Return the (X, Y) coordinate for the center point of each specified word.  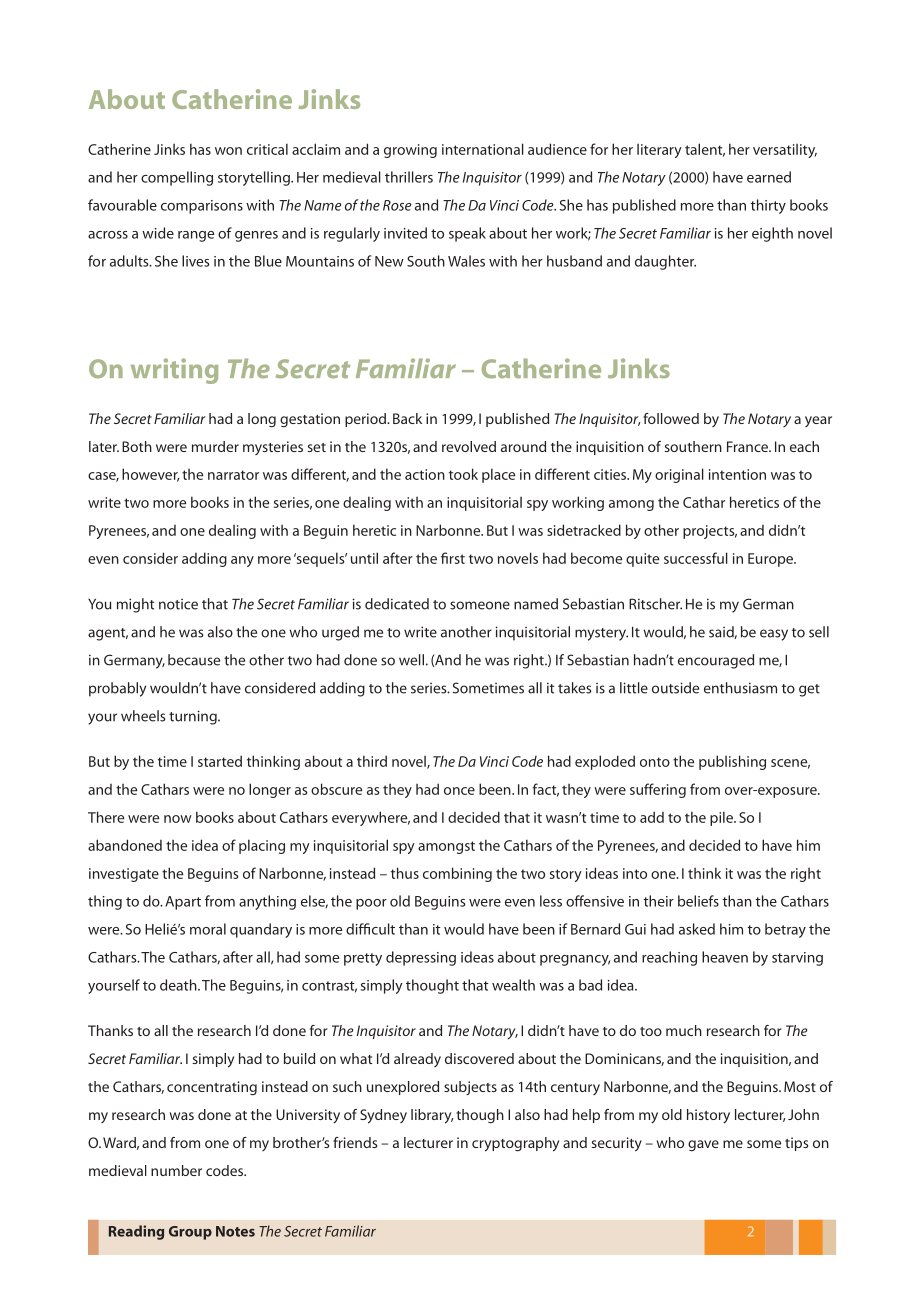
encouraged (716, 661)
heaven (725, 957)
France (748, 446)
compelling (177, 178)
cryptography (515, 1144)
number (176, 1170)
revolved (469, 446)
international (483, 149)
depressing (421, 958)
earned (769, 177)
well (411, 660)
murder (215, 446)
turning (194, 717)
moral (208, 929)
